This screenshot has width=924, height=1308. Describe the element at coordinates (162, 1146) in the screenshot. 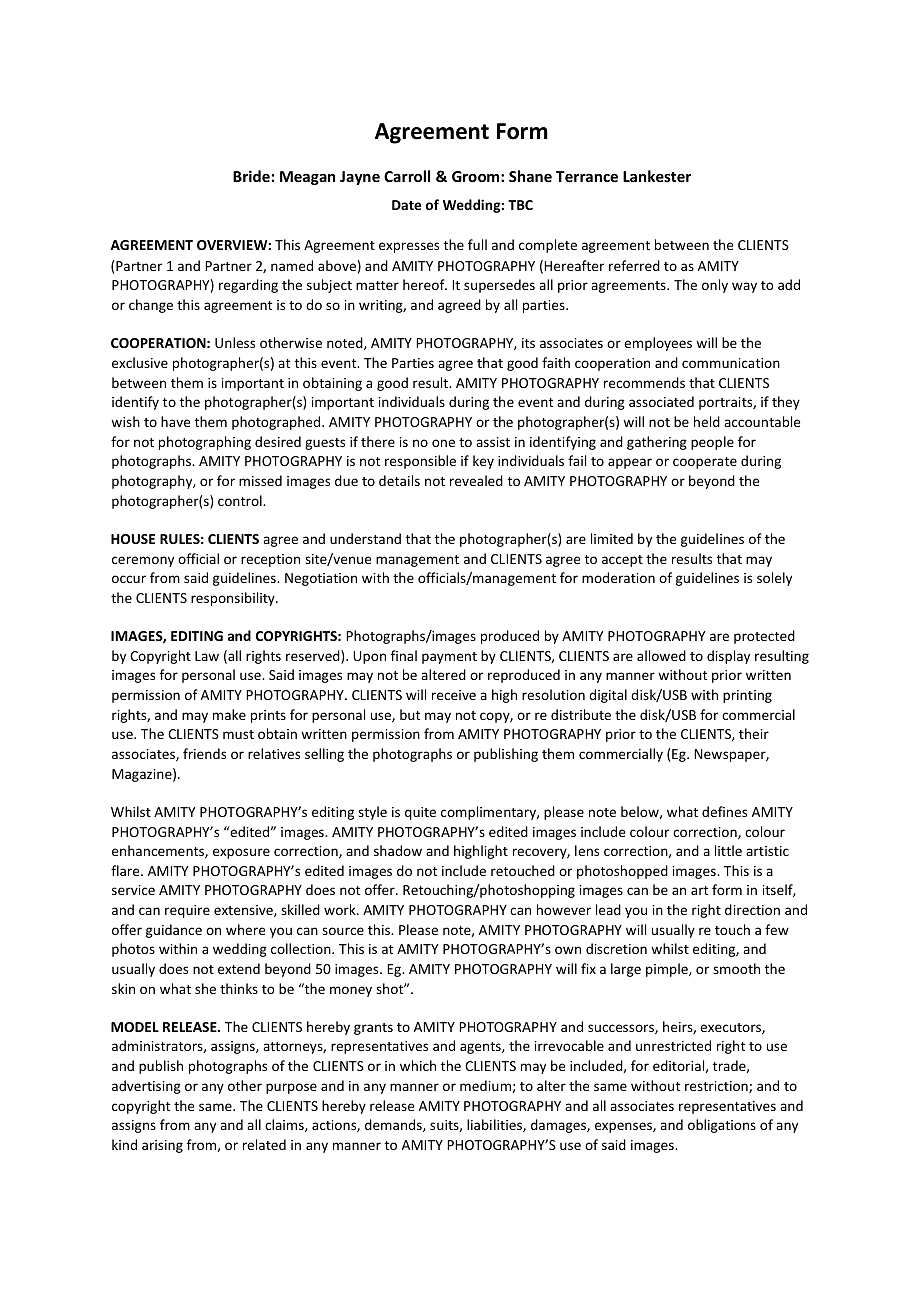

I see `arising` at that location.
